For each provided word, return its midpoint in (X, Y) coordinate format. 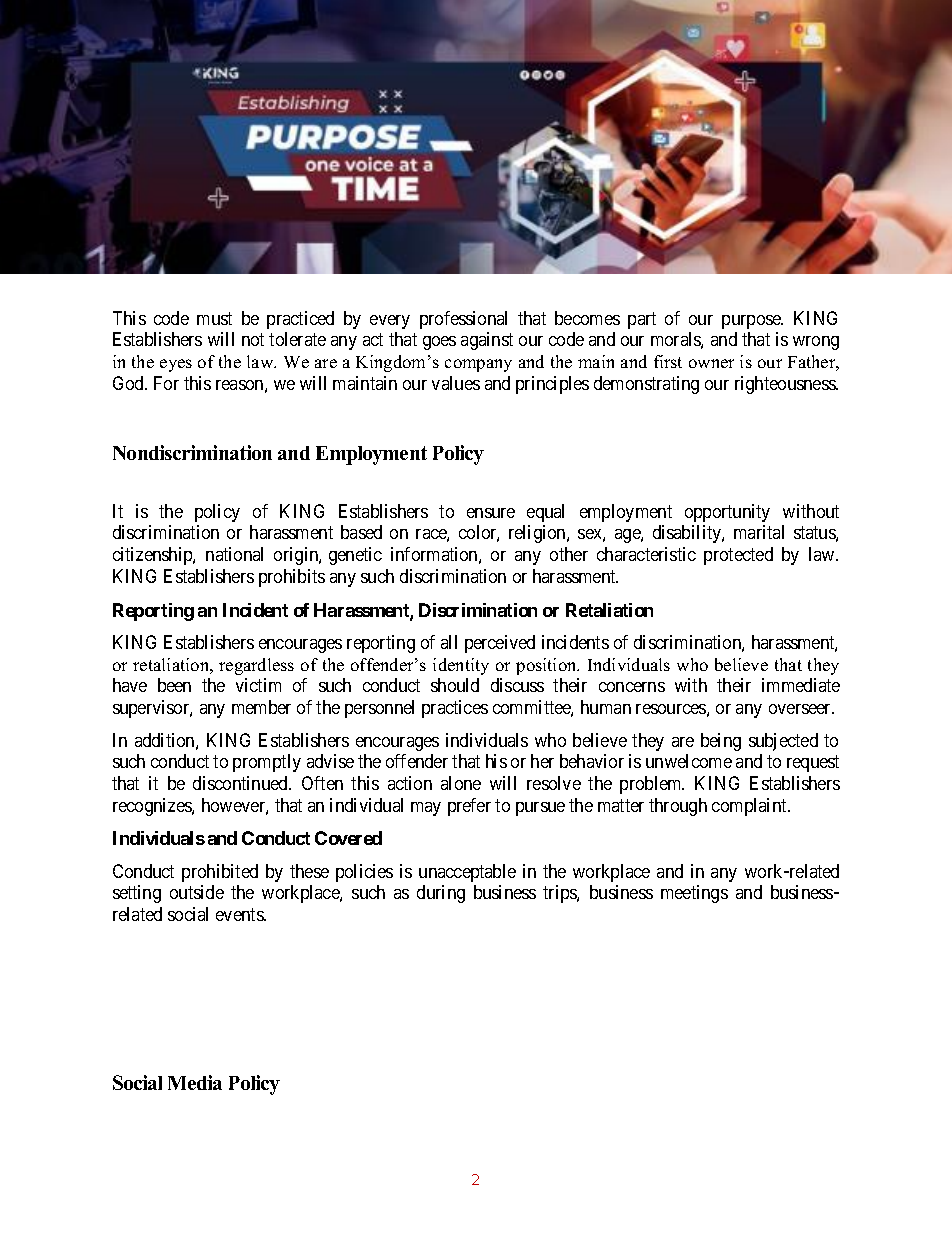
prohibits (292, 578)
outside (197, 892)
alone (461, 783)
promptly (267, 763)
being (721, 742)
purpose (752, 322)
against (487, 341)
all (449, 642)
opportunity (727, 513)
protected (738, 556)
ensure (491, 513)
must (214, 318)
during (441, 894)
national (234, 554)
